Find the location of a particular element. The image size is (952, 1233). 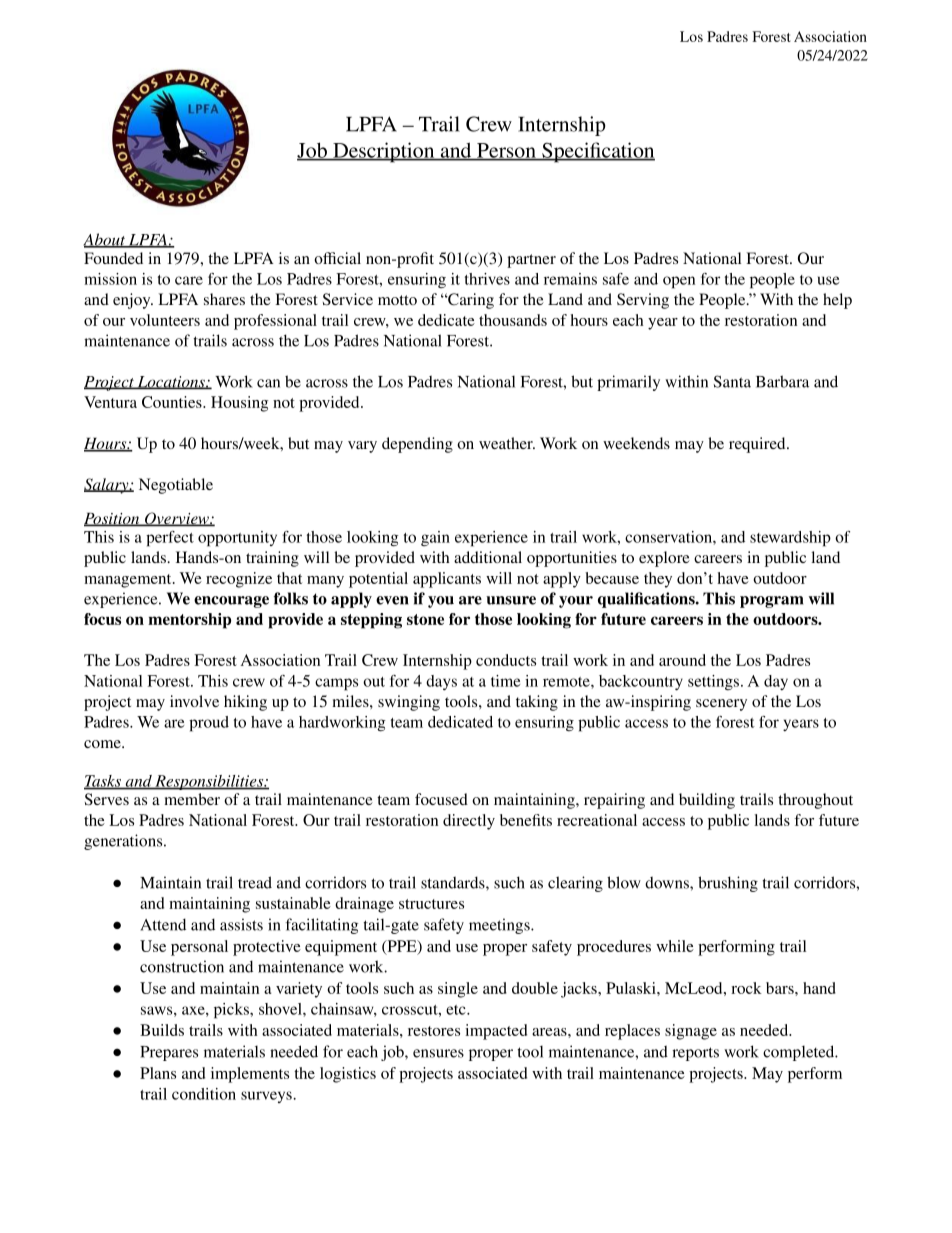

gain is located at coordinates (435, 538).
